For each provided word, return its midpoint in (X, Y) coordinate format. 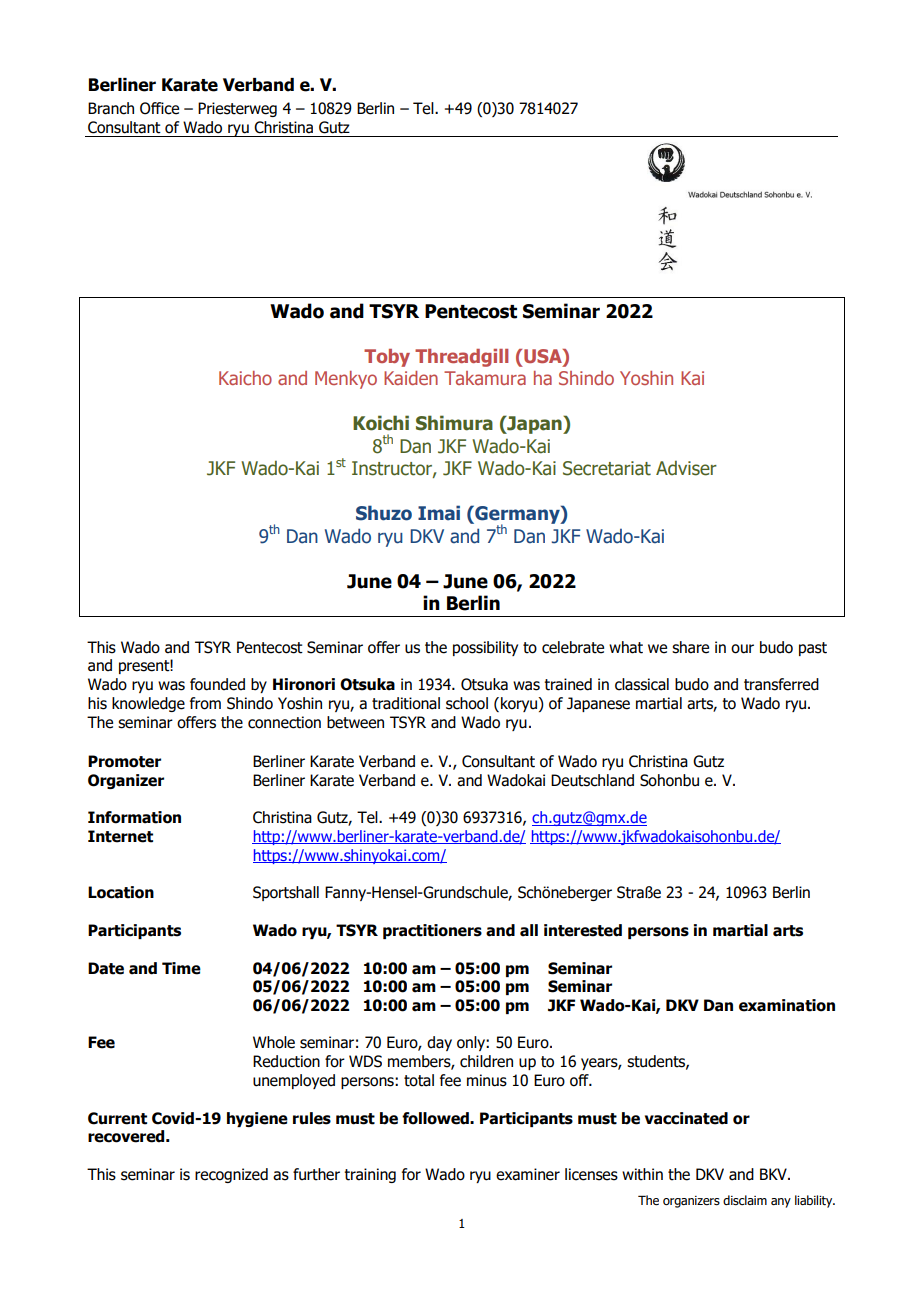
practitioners (432, 931)
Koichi (381, 423)
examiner (528, 1174)
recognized (231, 1175)
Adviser (686, 468)
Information (134, 817)
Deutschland (592, 780)
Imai (439, 513)
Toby (387, 358)
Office (159, 108)
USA (544, 356)
